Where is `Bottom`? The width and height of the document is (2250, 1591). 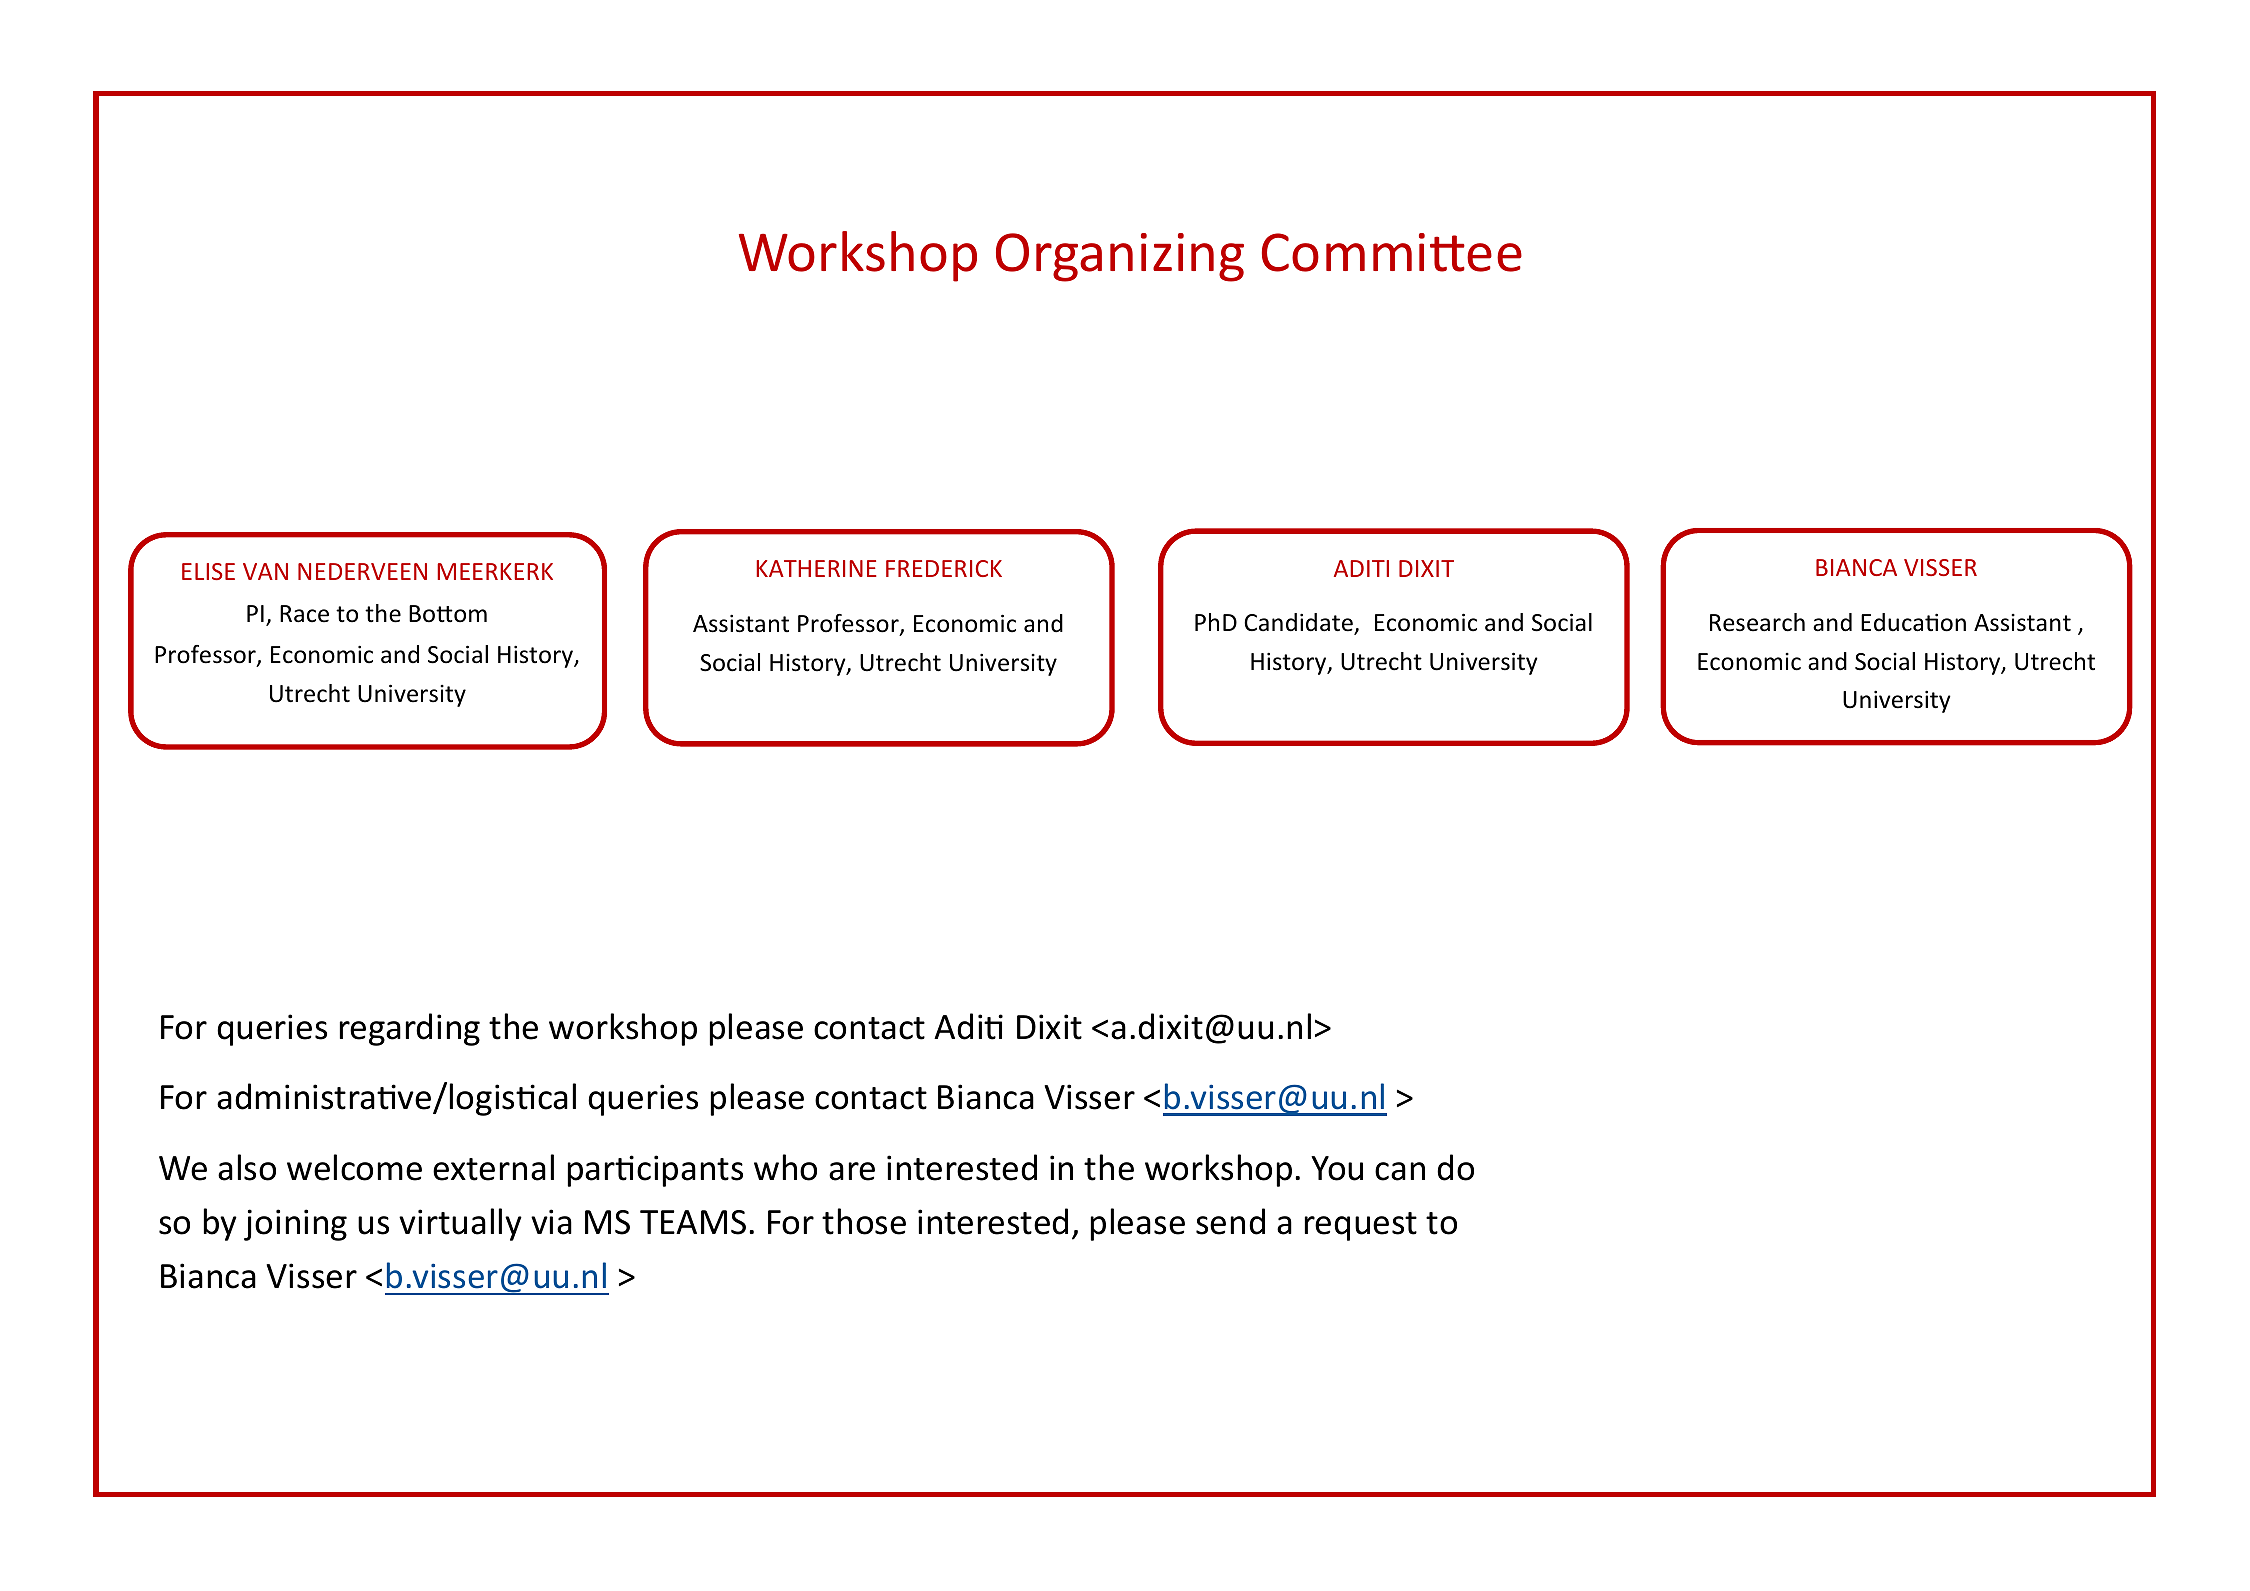
Bottom is located at coordinates (448, 614).
